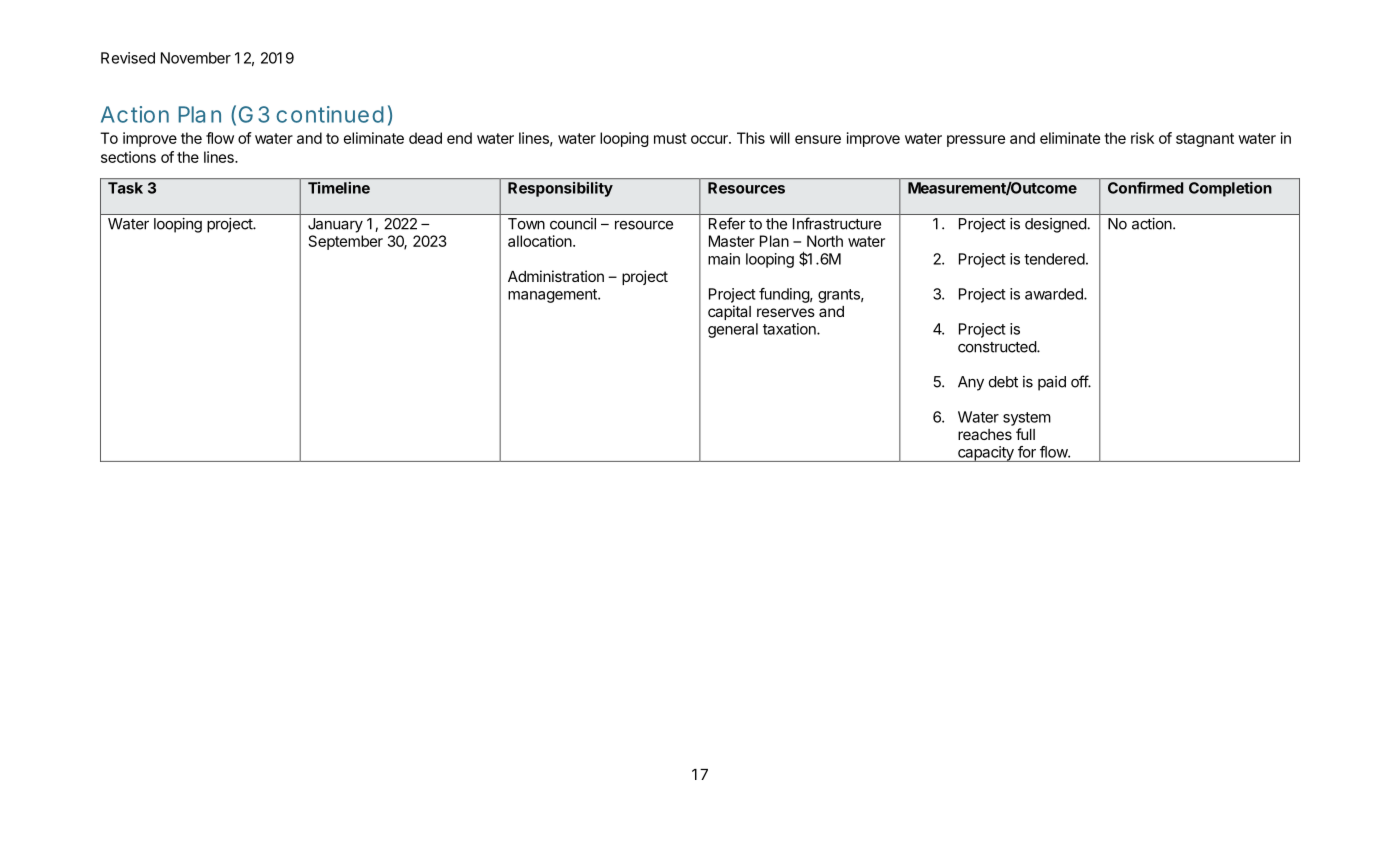 This screenshot has height=850, width=1400. I want to click on risk, so click(1142, 138).
